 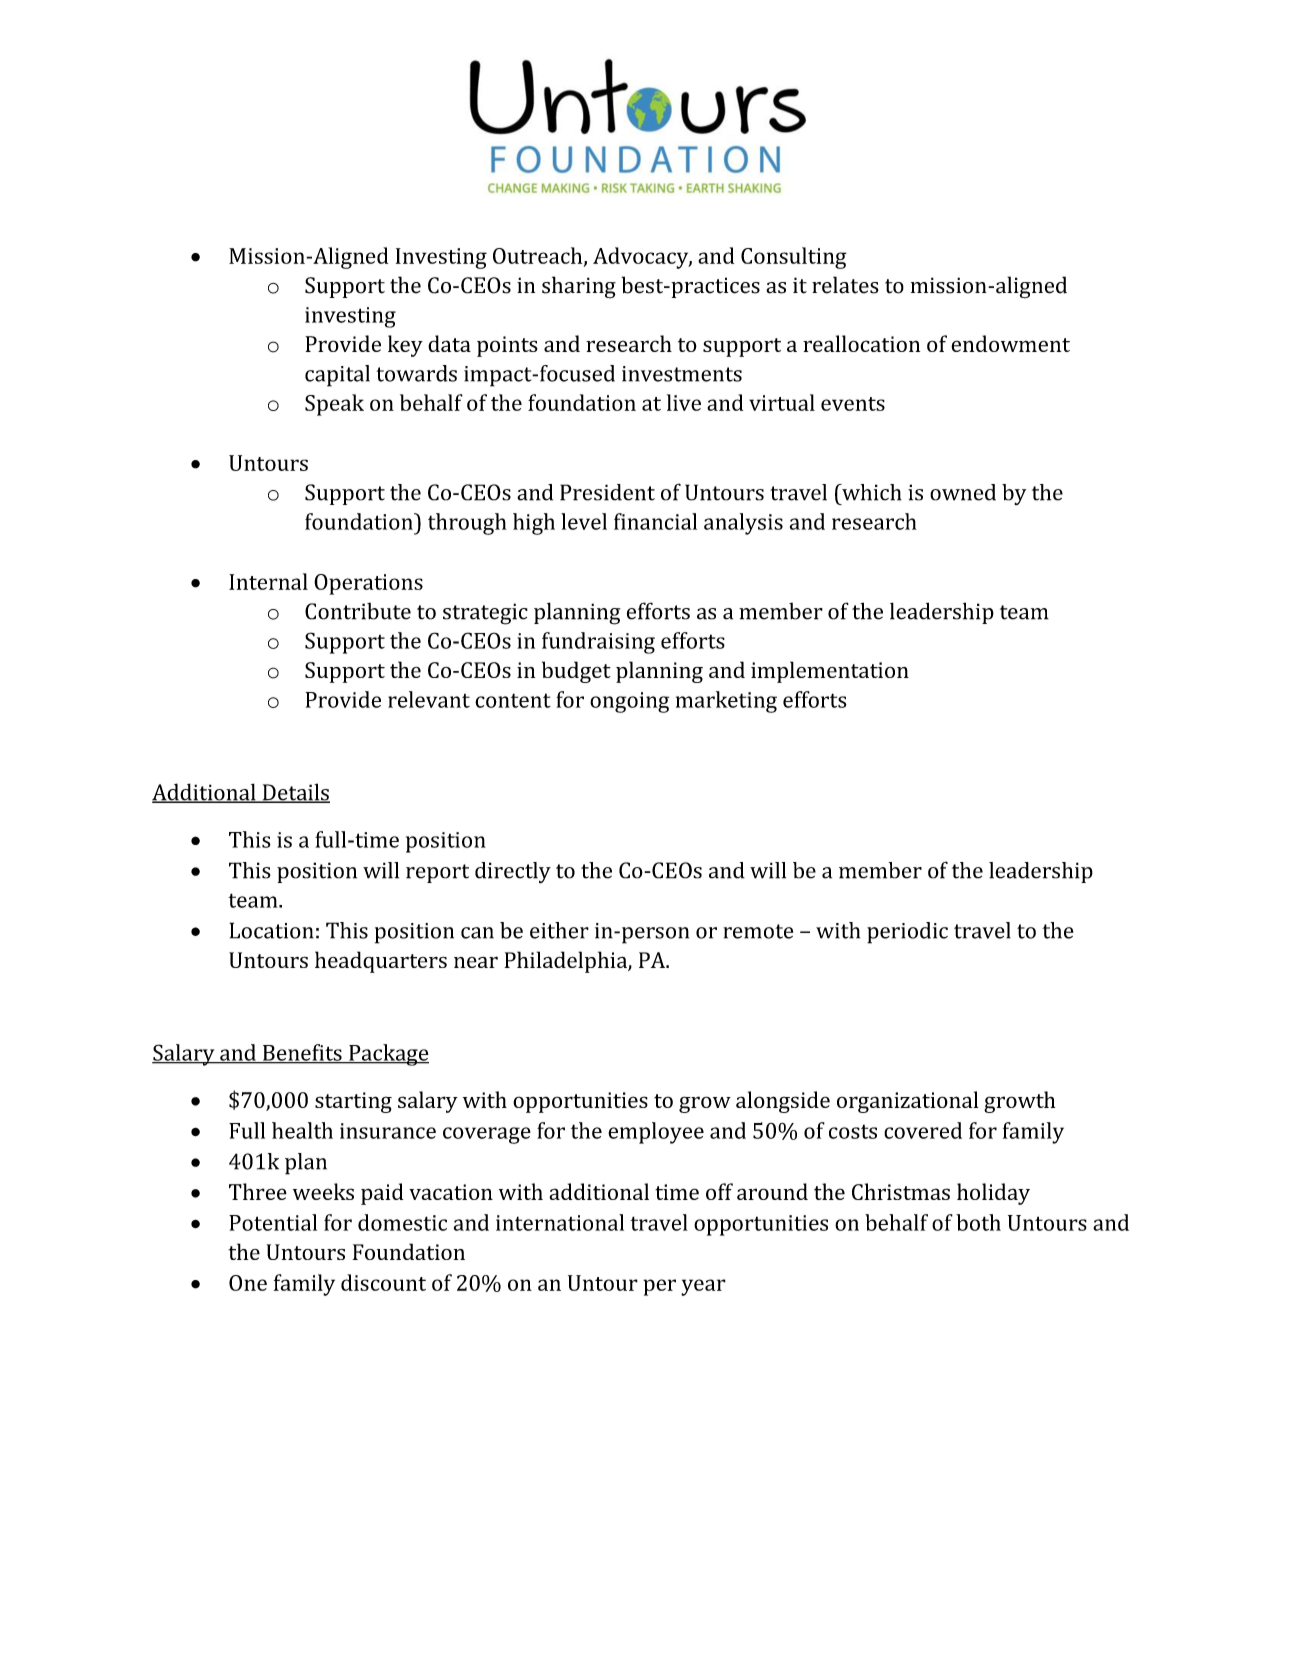 I want to click on headquarters, so click(x=381, y=962).
